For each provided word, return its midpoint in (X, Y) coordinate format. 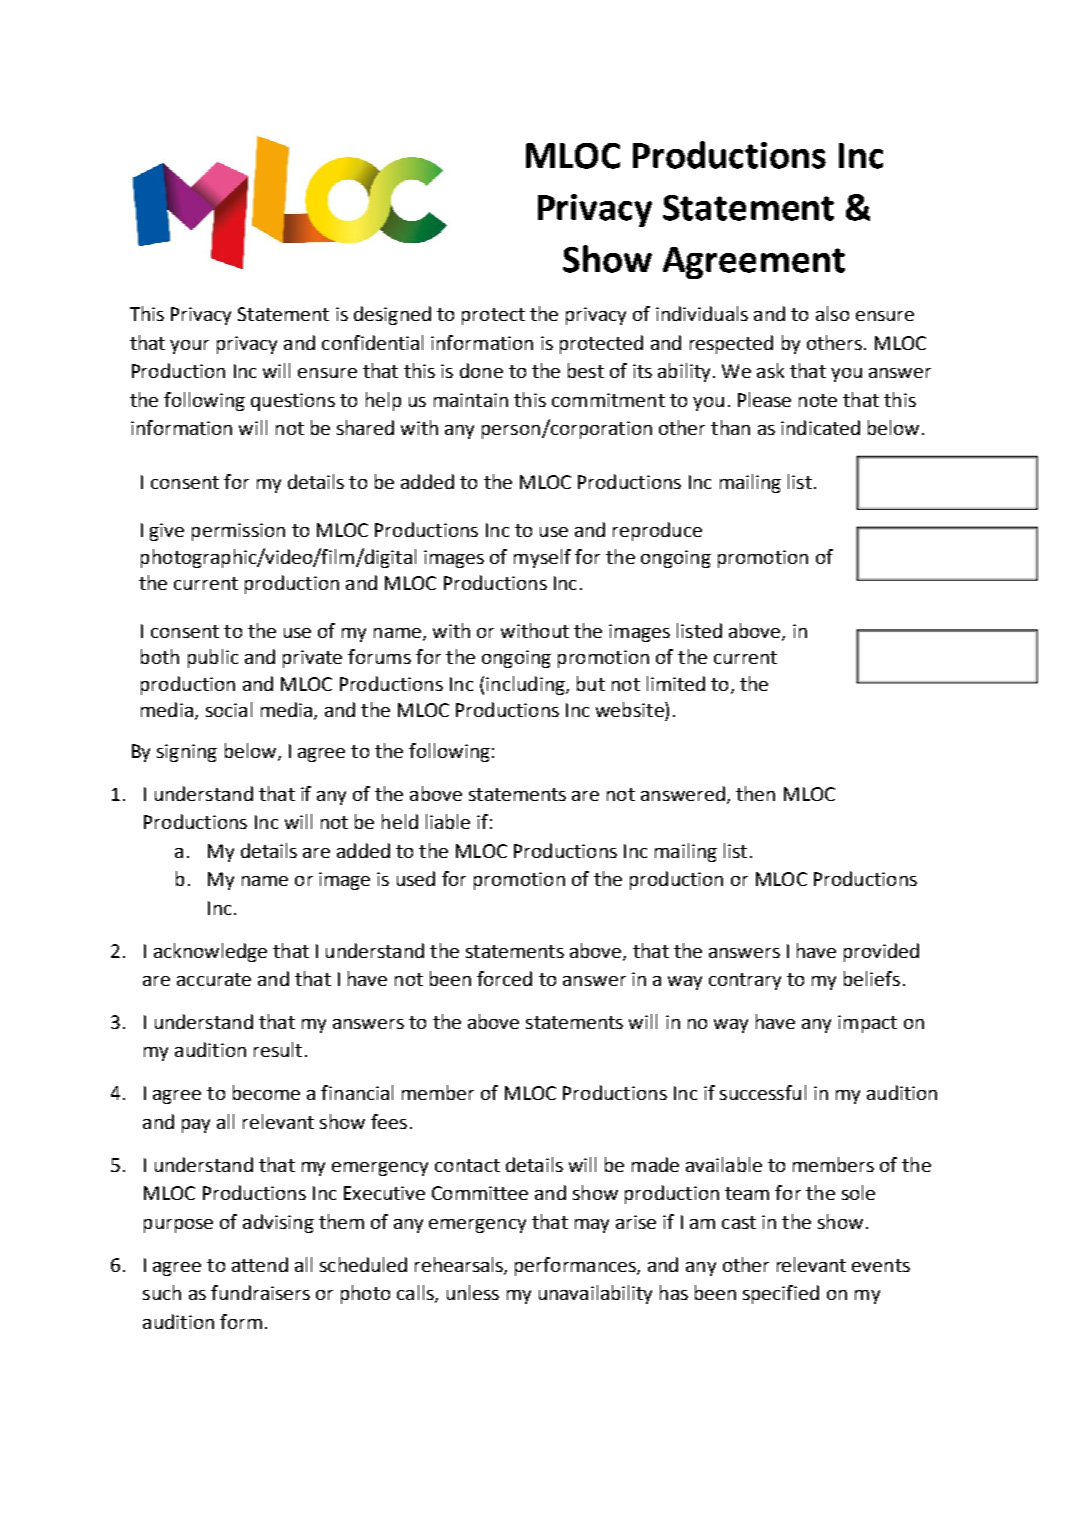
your (189, 347)
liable (448, 821)
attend (260, 1264)
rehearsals (460, 1265)
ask (770, 370)
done (481, 370)
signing (187, 753)
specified (781, 1294)
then (755, 793)
